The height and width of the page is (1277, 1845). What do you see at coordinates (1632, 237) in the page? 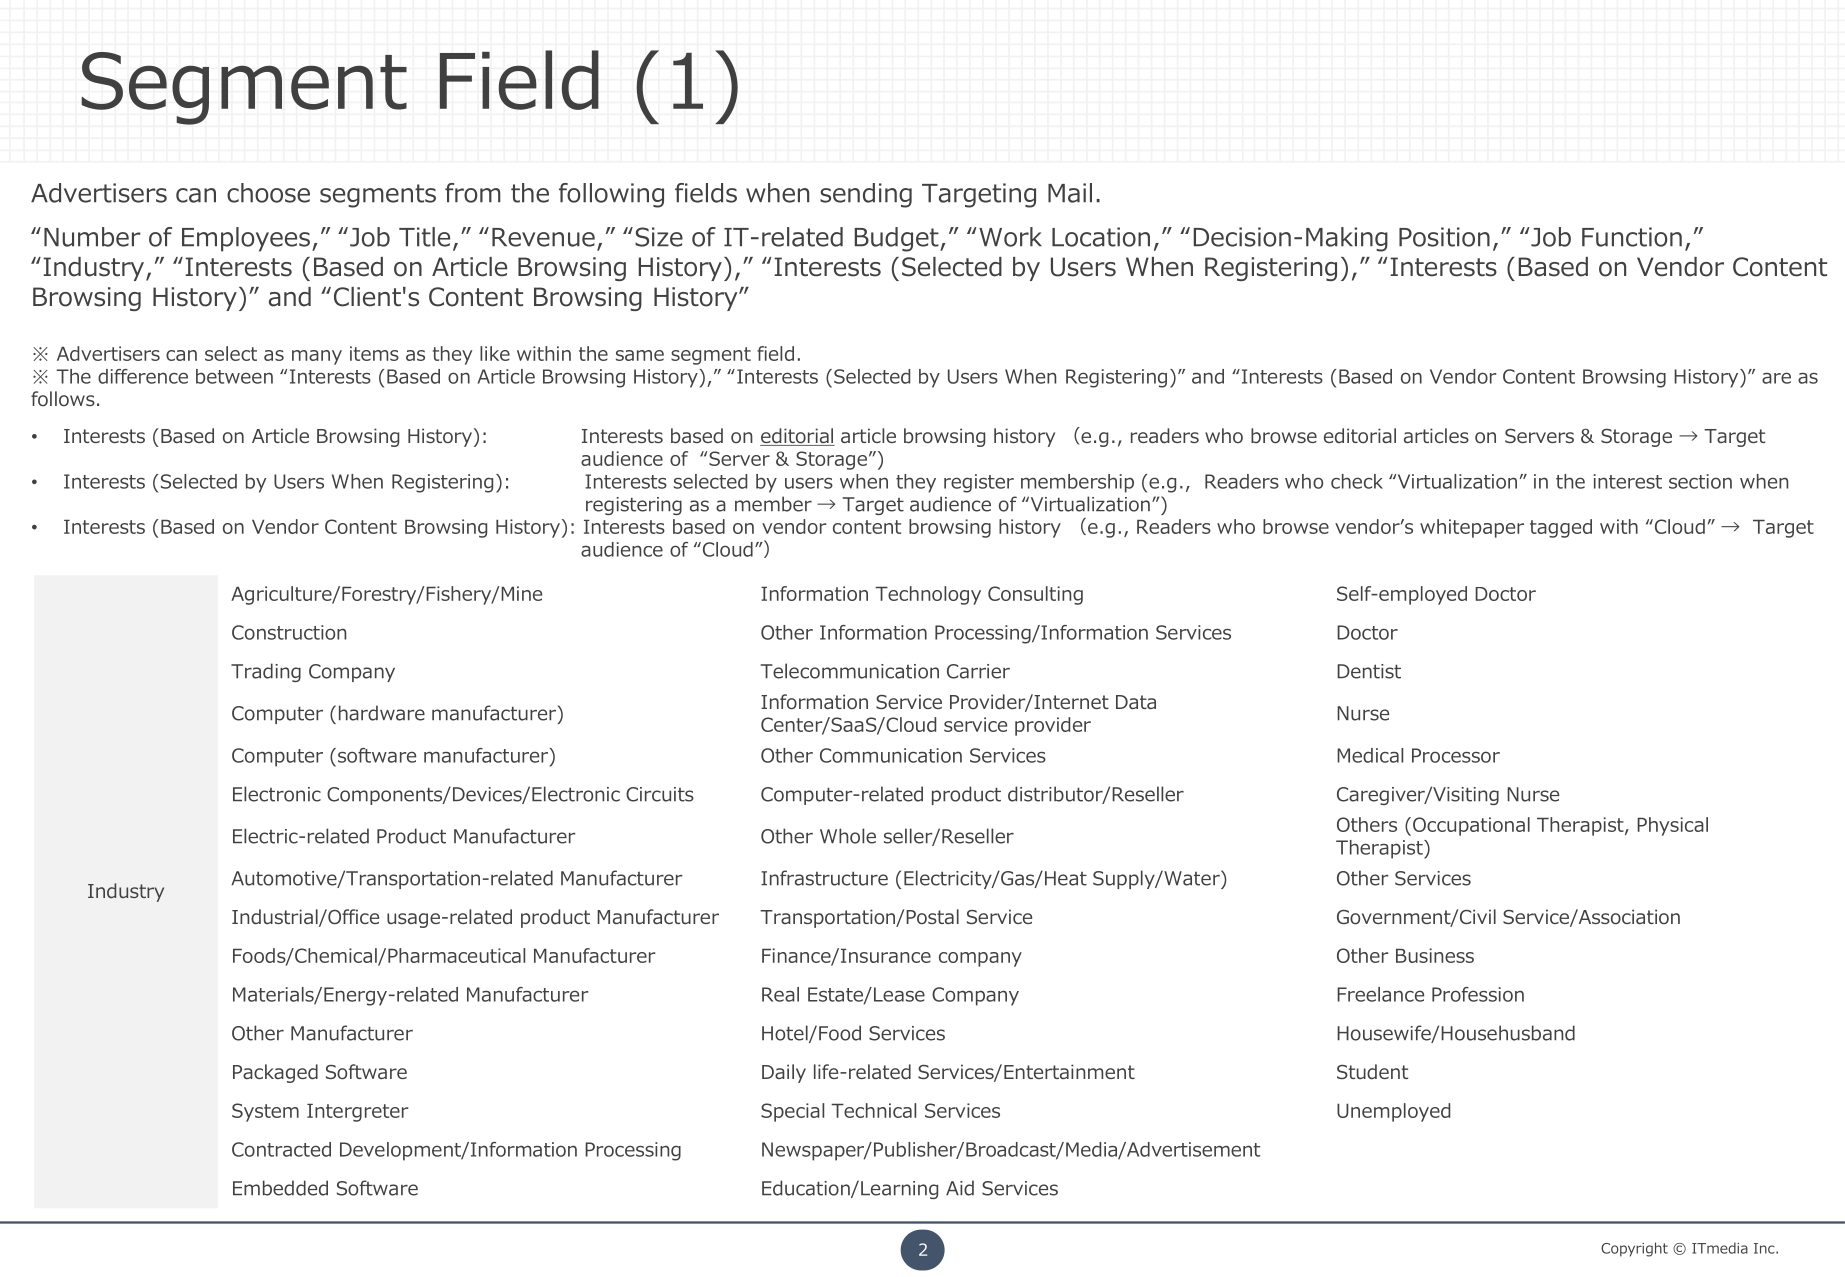
I see `Function` at bounding box center [1632, 237].
